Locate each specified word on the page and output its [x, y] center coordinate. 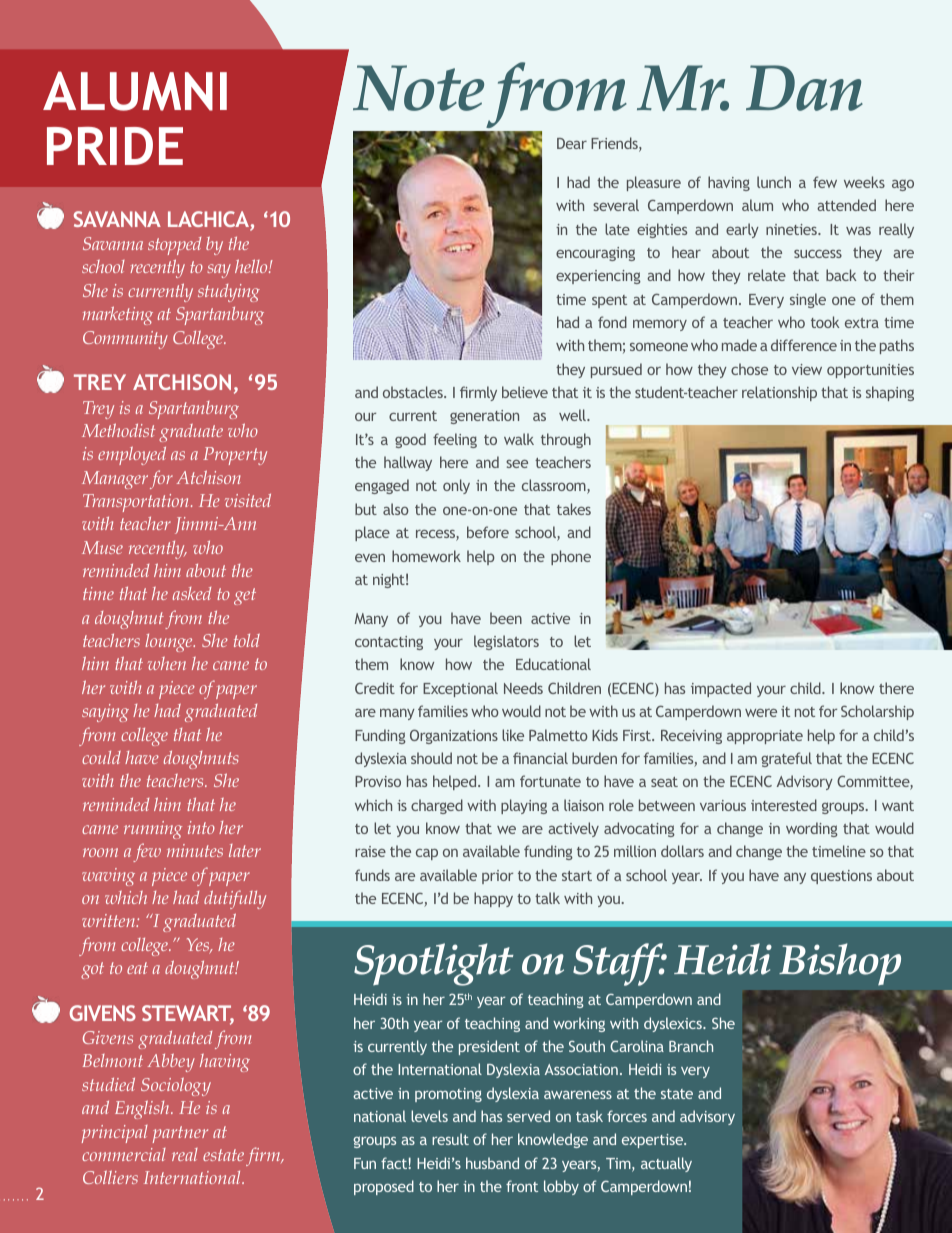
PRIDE [115, 146]
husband [492, 1163]
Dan [804, 88]
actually [666, 1164]
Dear [572, 143]
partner [180, 1134]
